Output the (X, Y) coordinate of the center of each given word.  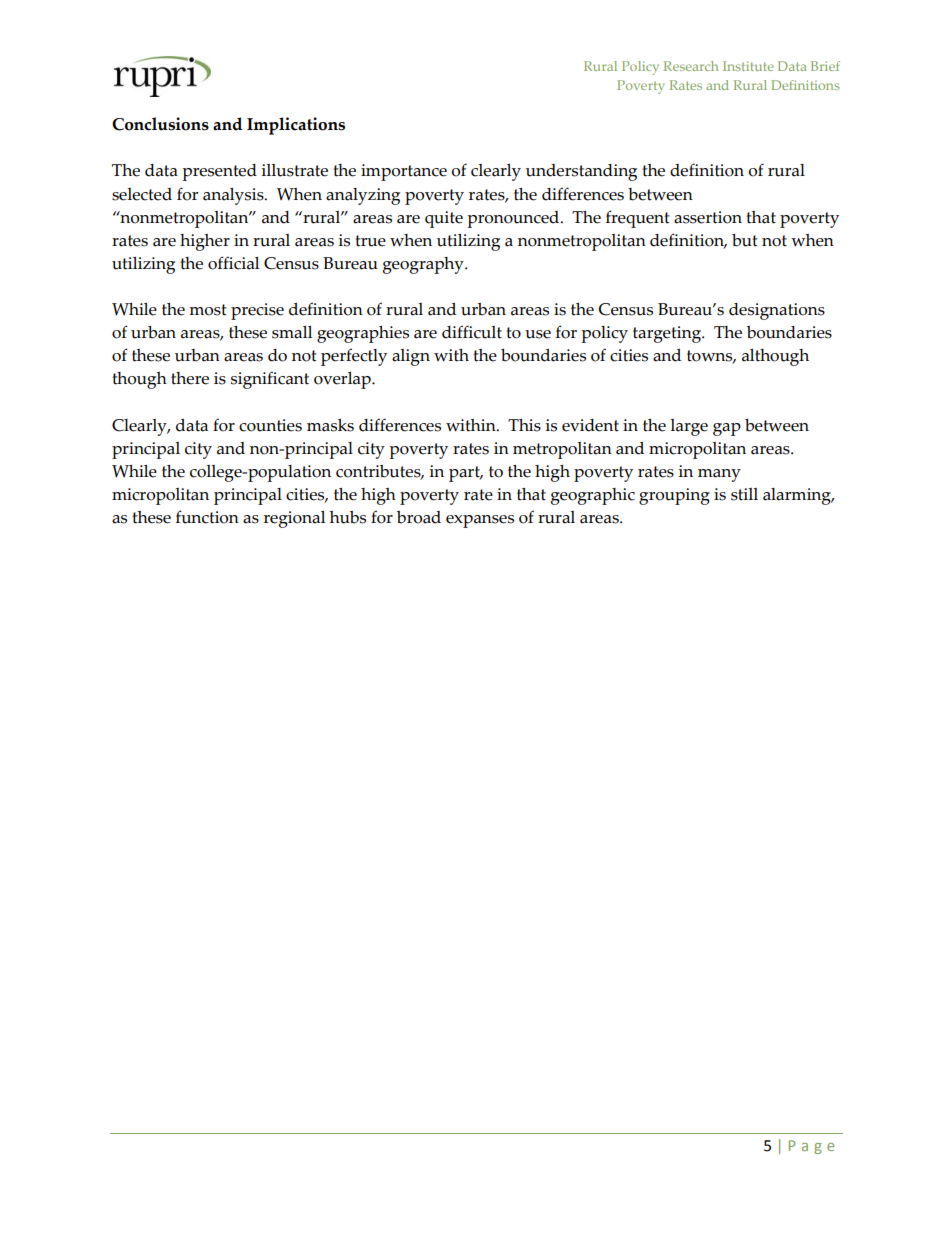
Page (811, 1147)
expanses (480, 521)
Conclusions (160, 124)
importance (404, 172)
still (744, 494)
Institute (748, 66)
